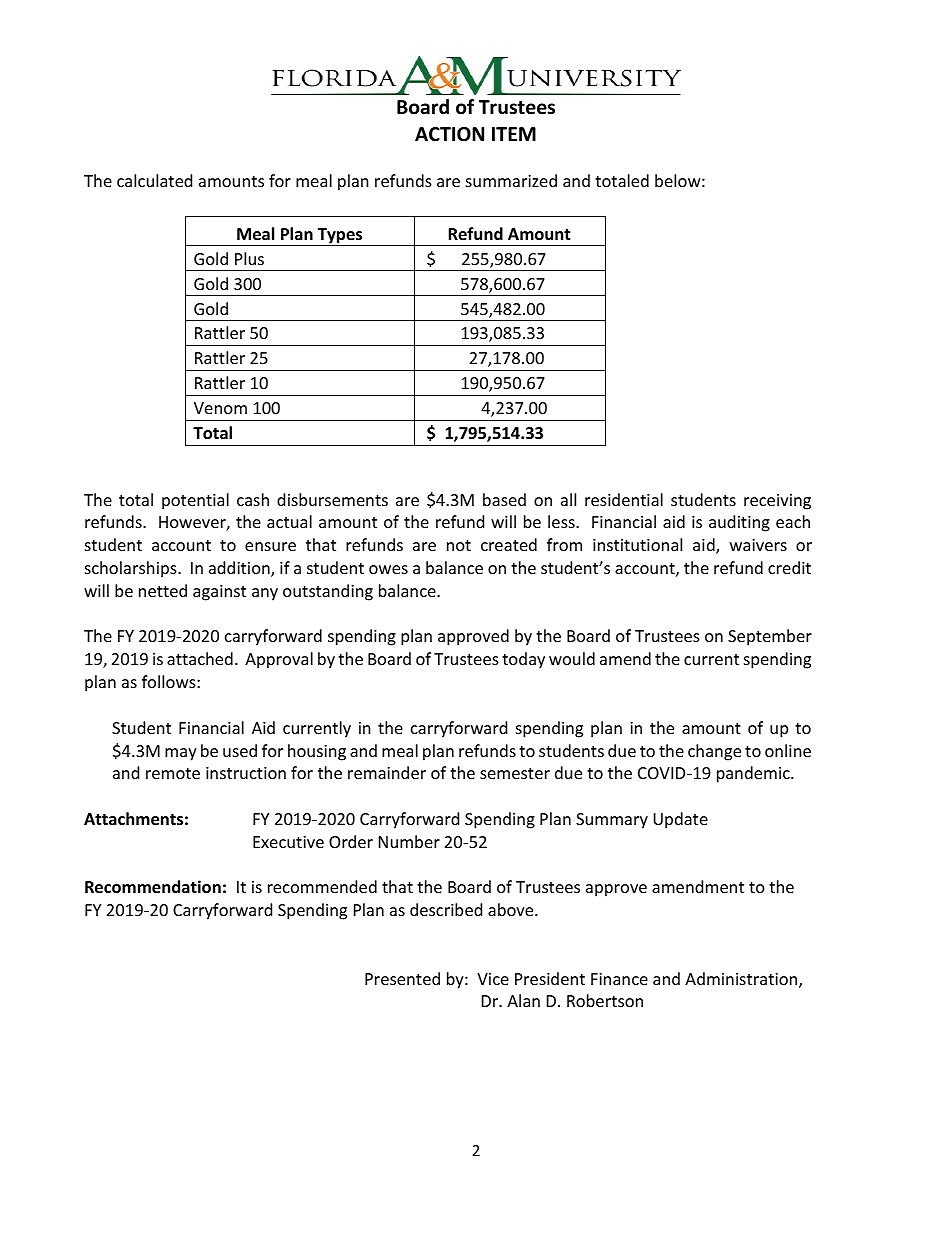 The height and width of the screenshot is (1233, 952). I want to click on ITEM, so click(514, 134).
